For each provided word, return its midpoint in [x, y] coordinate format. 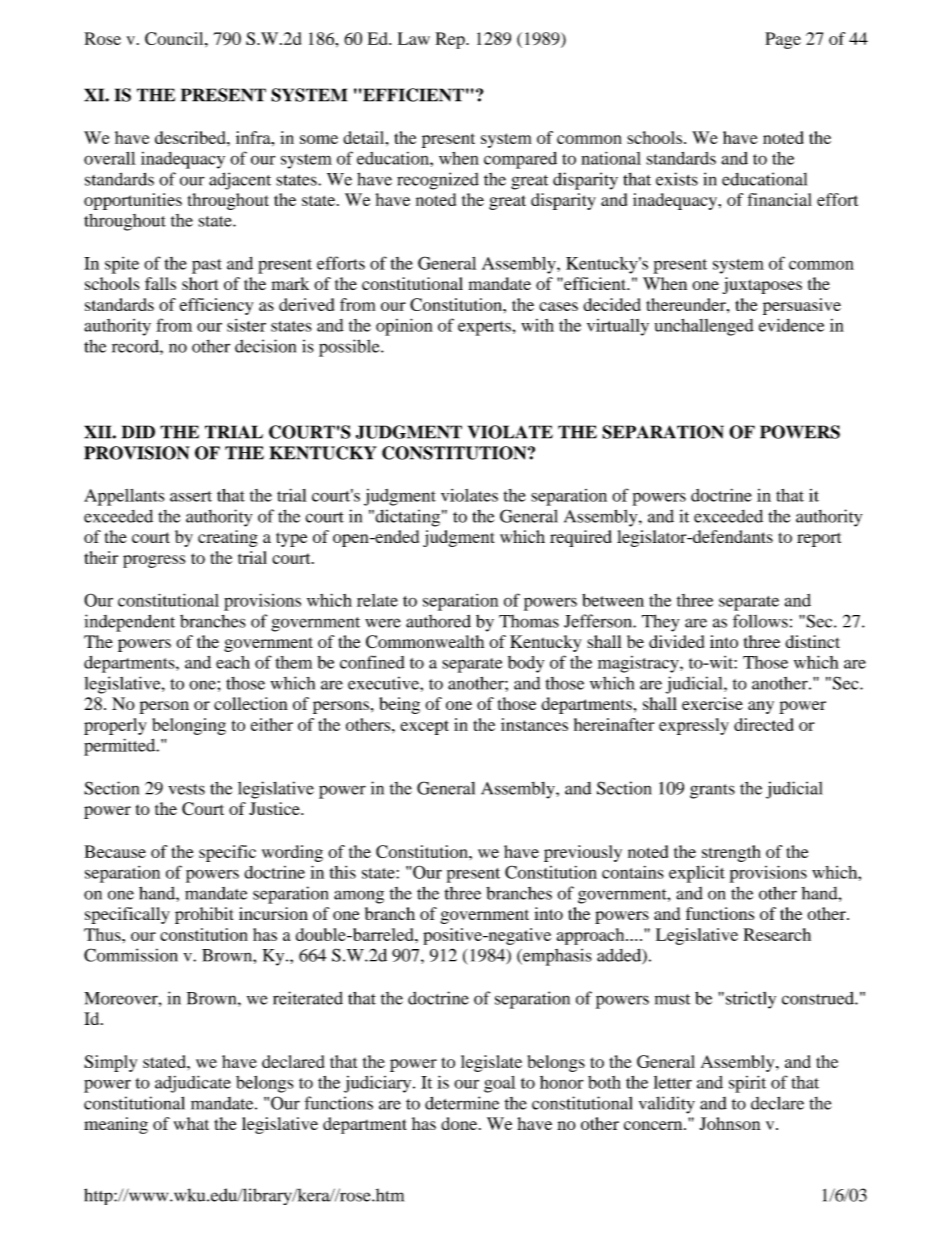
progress [154, 561]
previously [583, 853]
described [191, 137]
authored [438, 621]
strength [731, 853]
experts [485, 328]
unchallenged [704, 327]
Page [783, 40]
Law [414, 38]
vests [186, 789]
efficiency [216, 306]
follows [760, 621]
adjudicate [193, 1084]
